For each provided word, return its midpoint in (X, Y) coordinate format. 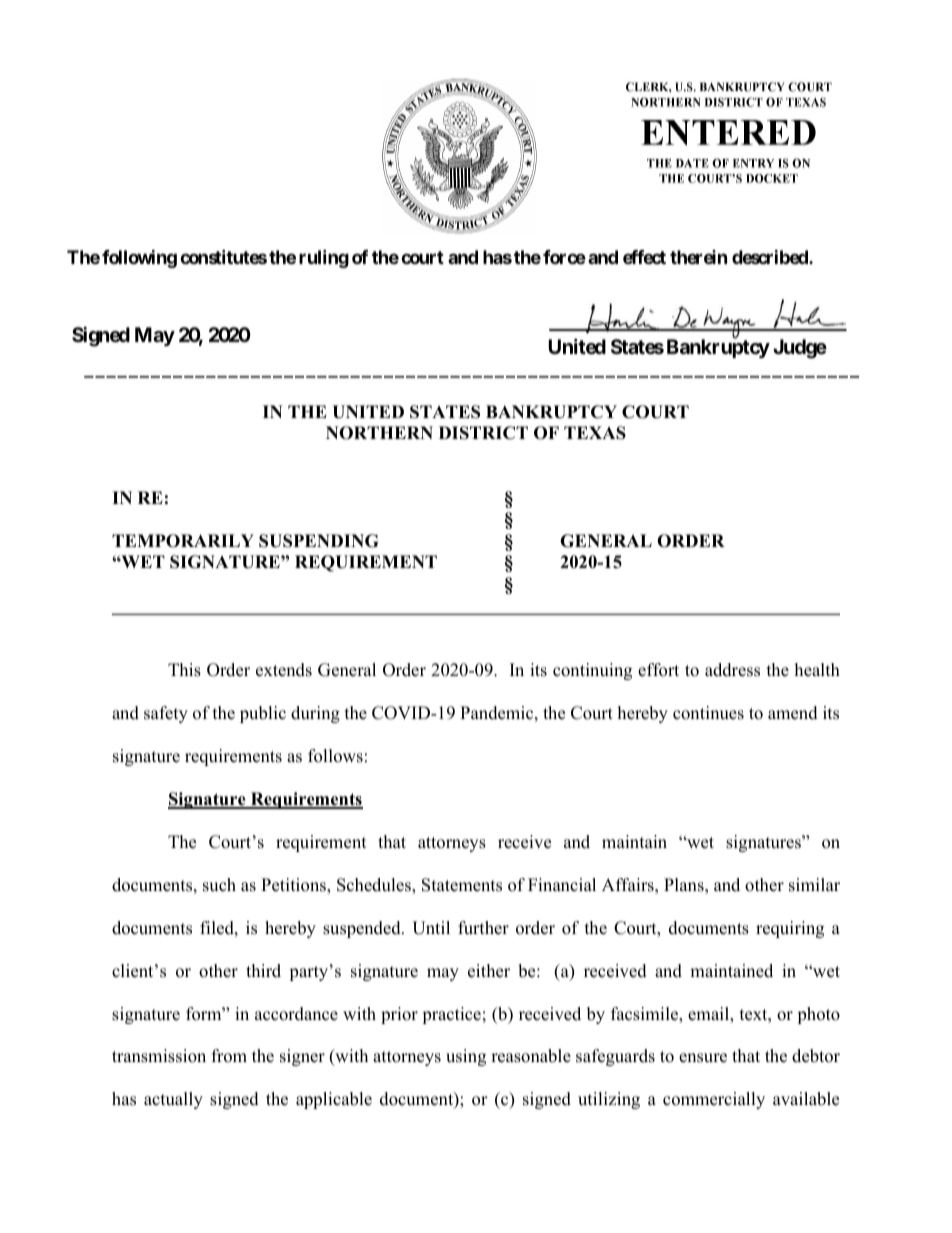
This (184, 670)
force (564, 257)
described (771, 257)
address (732, 670)
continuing (592, 671)
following (139, 259)
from (229, 1056)
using (466, 1057)
